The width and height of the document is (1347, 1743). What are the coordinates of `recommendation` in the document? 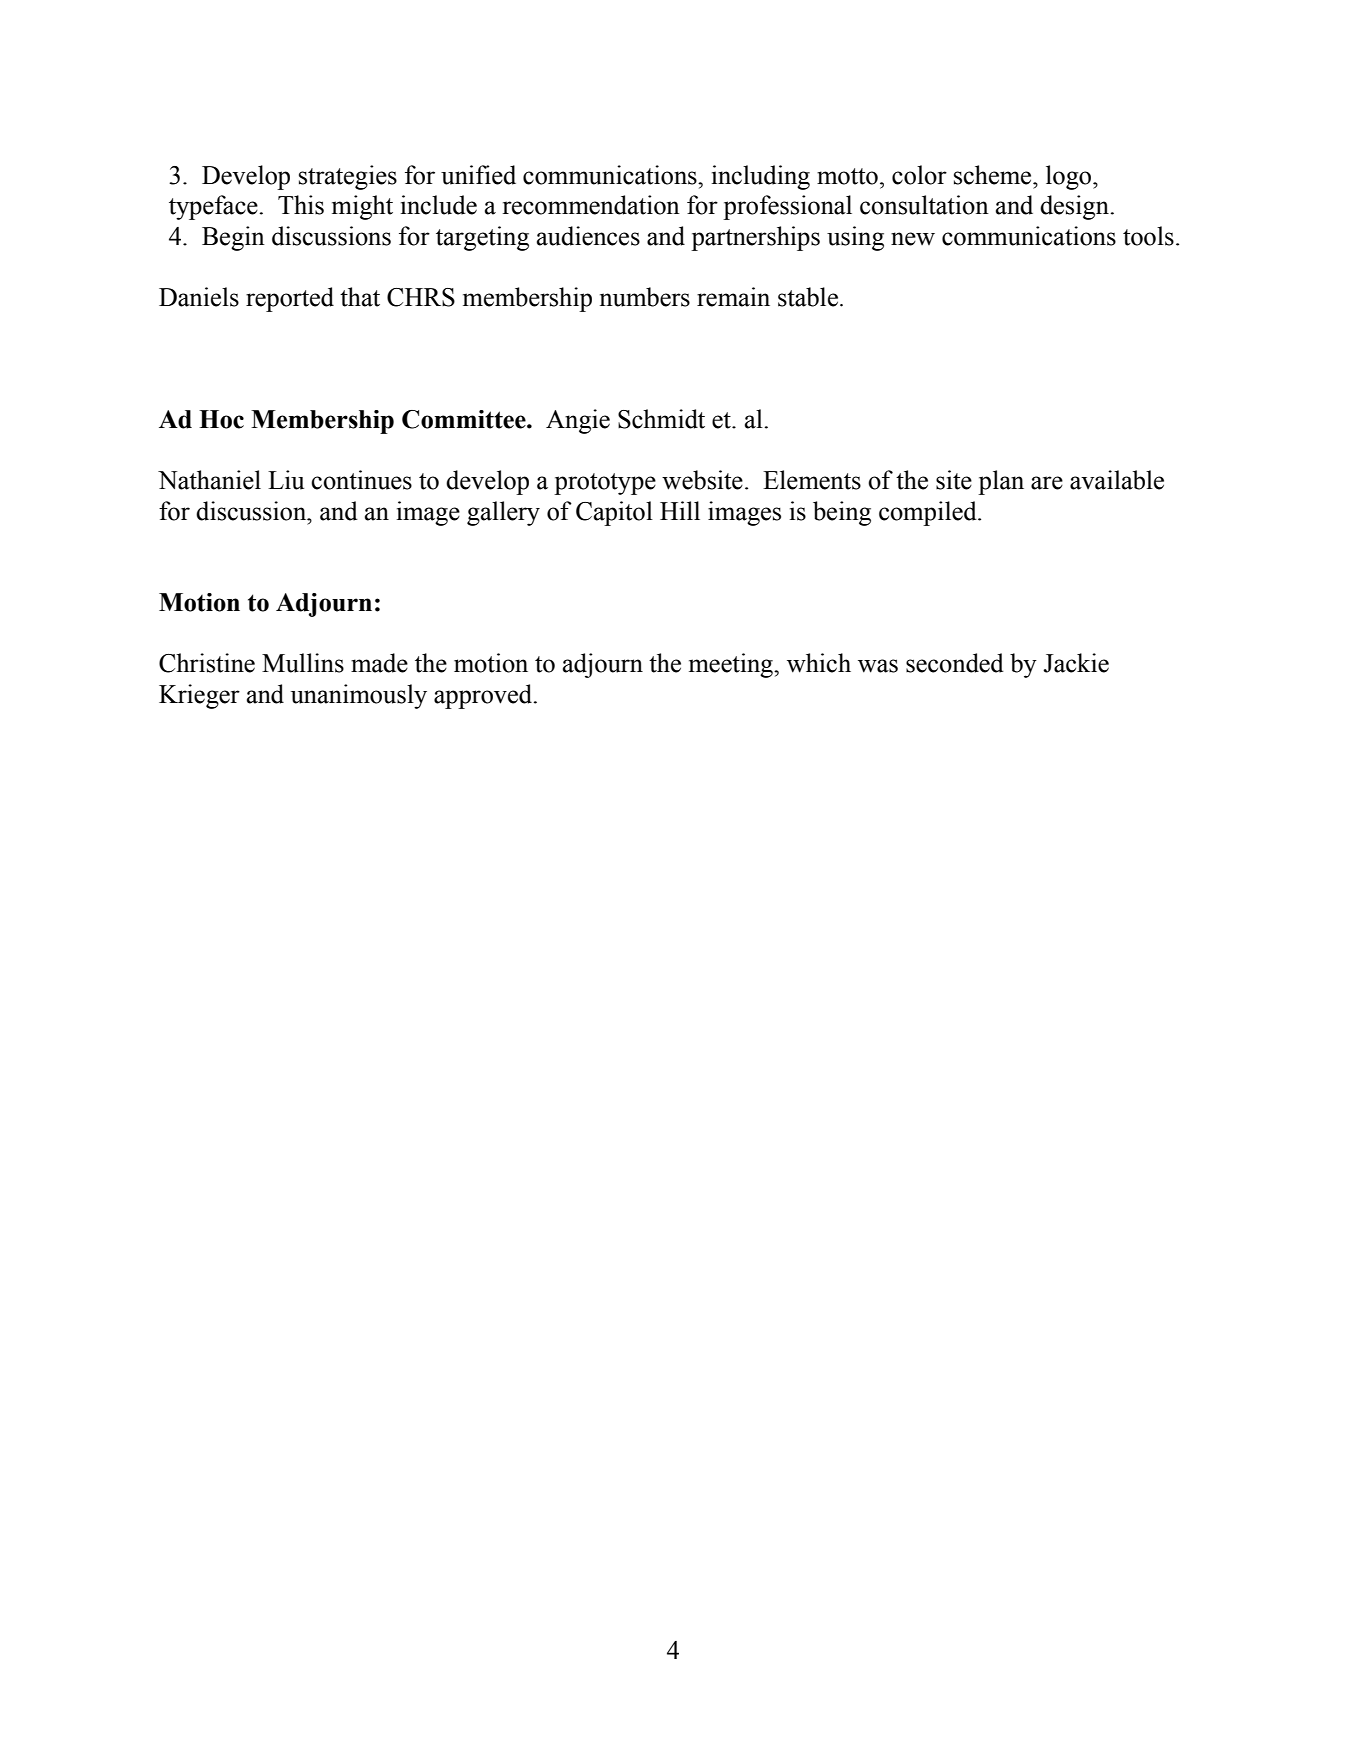 It's located at (591, 205).
